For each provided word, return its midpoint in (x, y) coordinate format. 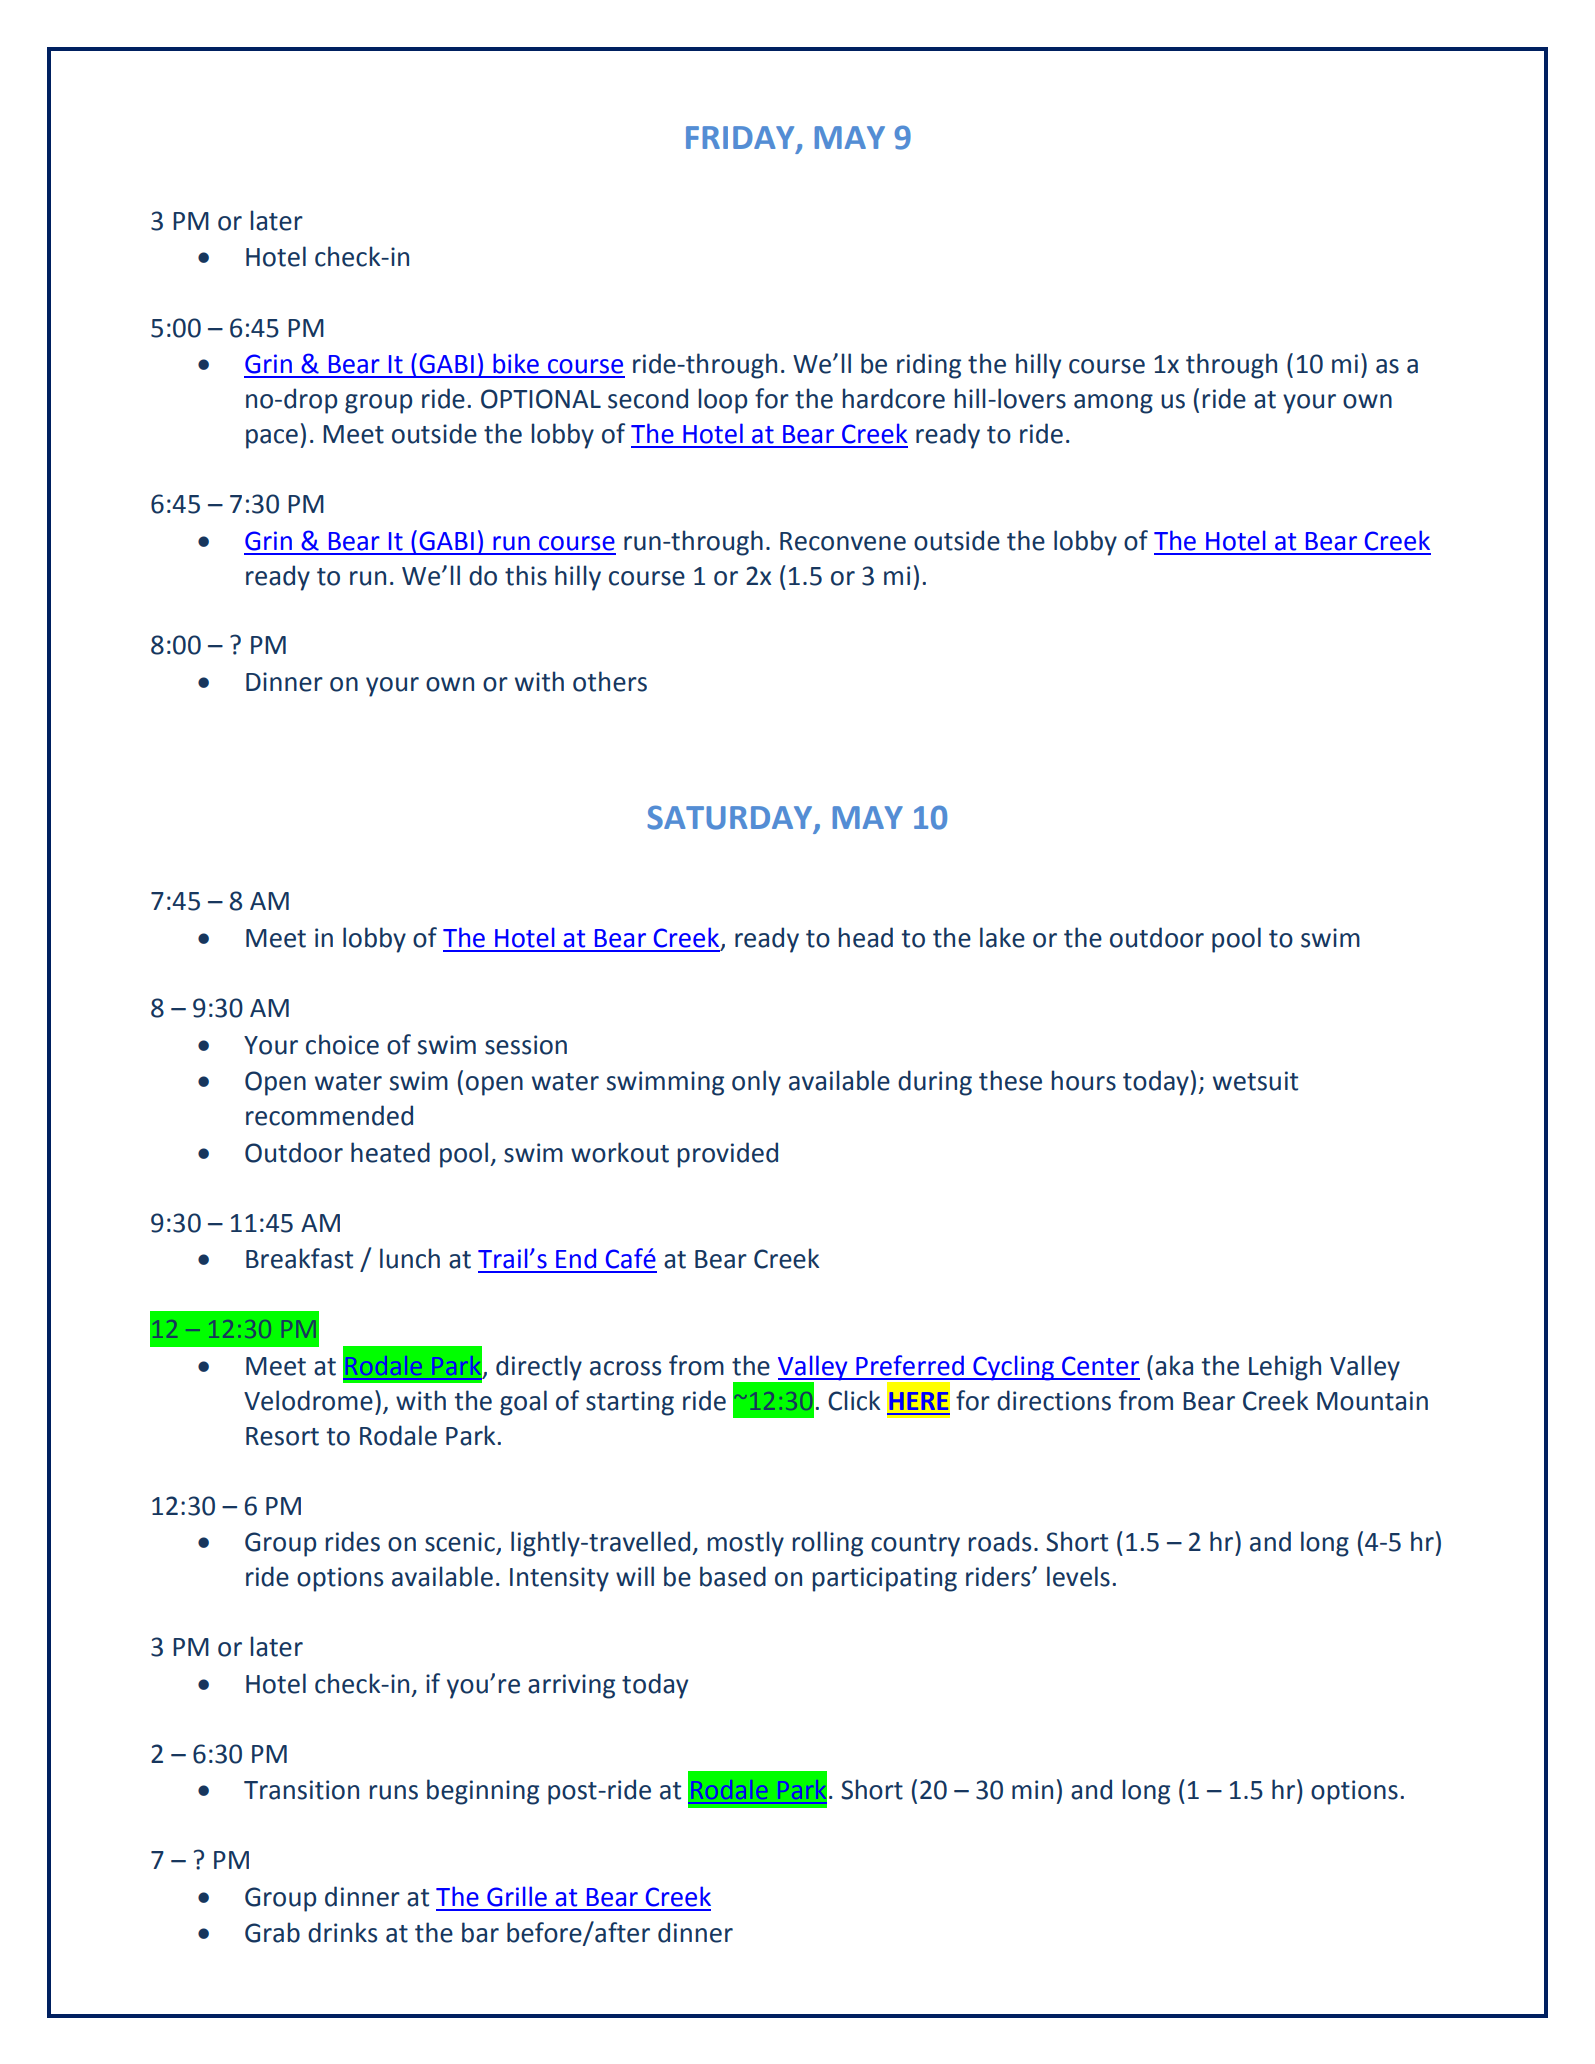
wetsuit (1255, 1081)
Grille (517, 1896)
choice (342, 1044)
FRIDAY (740, 137)
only (756, 1083)
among (1113, 404)
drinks (342, 1932)
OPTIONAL (541, 399)
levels (1078, 1576)
